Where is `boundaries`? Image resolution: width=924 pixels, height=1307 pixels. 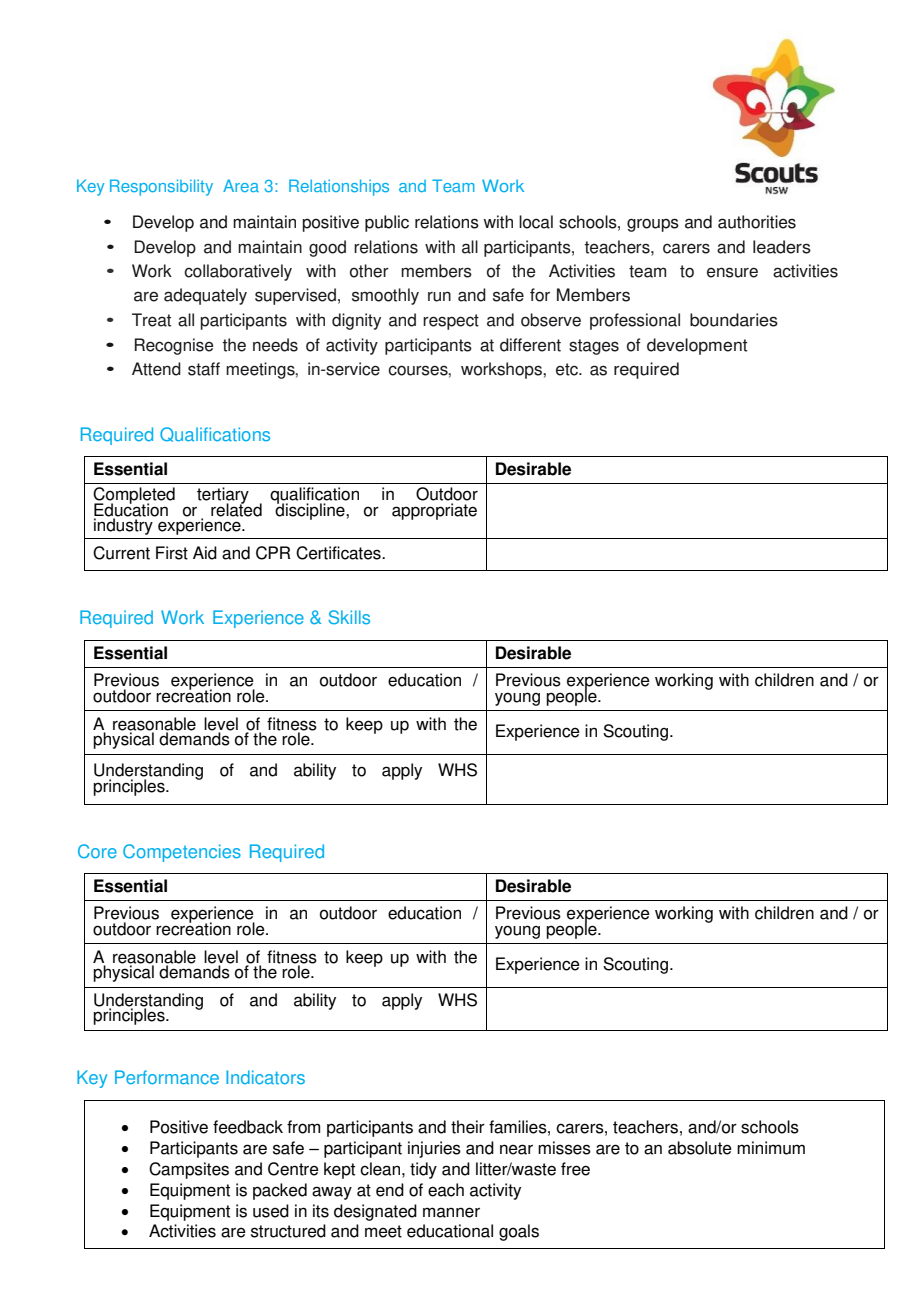
boundaries is located at coordinates (734, 320).
